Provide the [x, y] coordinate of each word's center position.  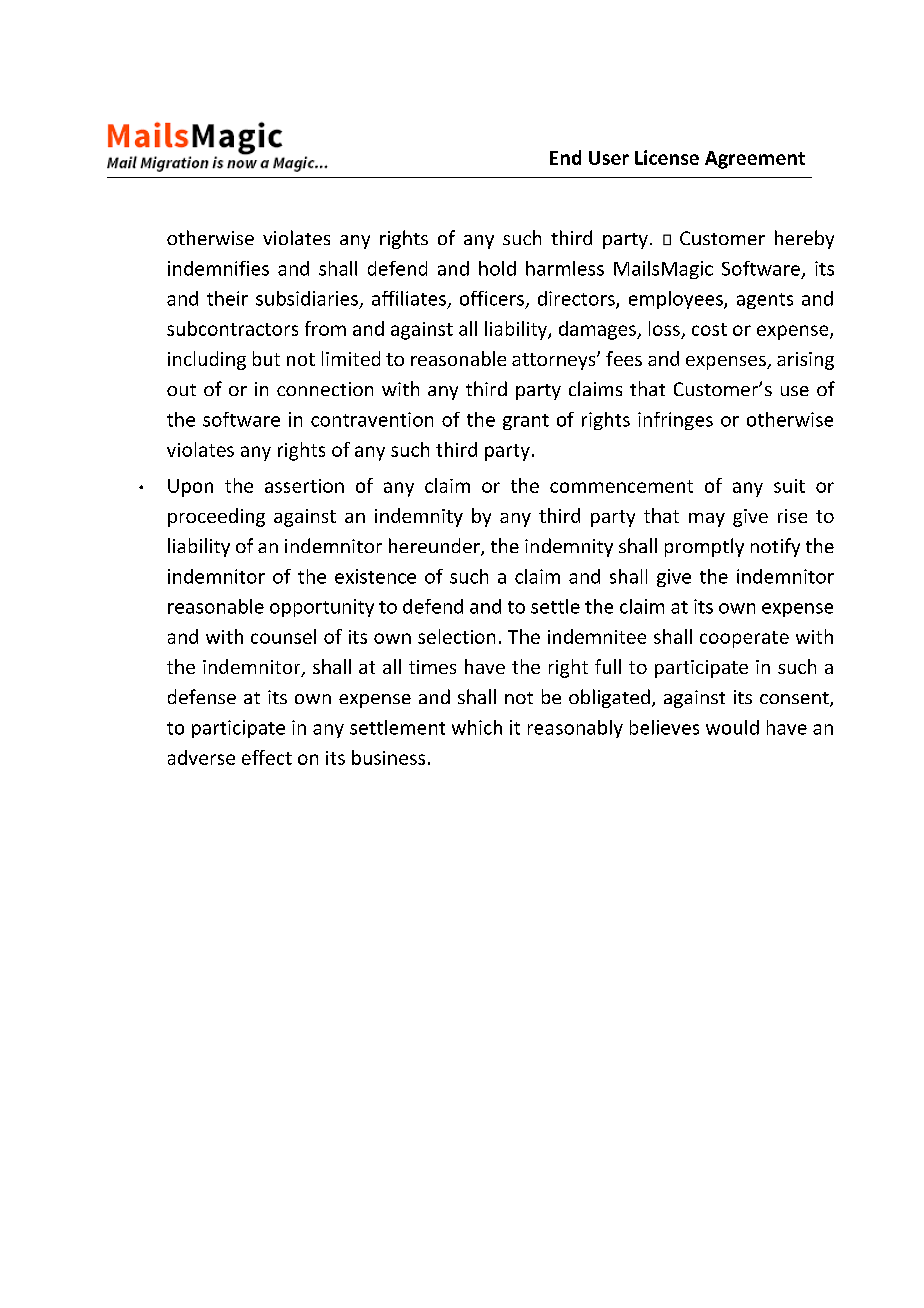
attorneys [555, 361]
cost [709, 329]
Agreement [755, 160]
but [266, 358]
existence [375, 576]
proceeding [216, 517]
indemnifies [218, 268]
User [609, 158]
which [477, 727]
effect [267, 757]
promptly [704, 547]
